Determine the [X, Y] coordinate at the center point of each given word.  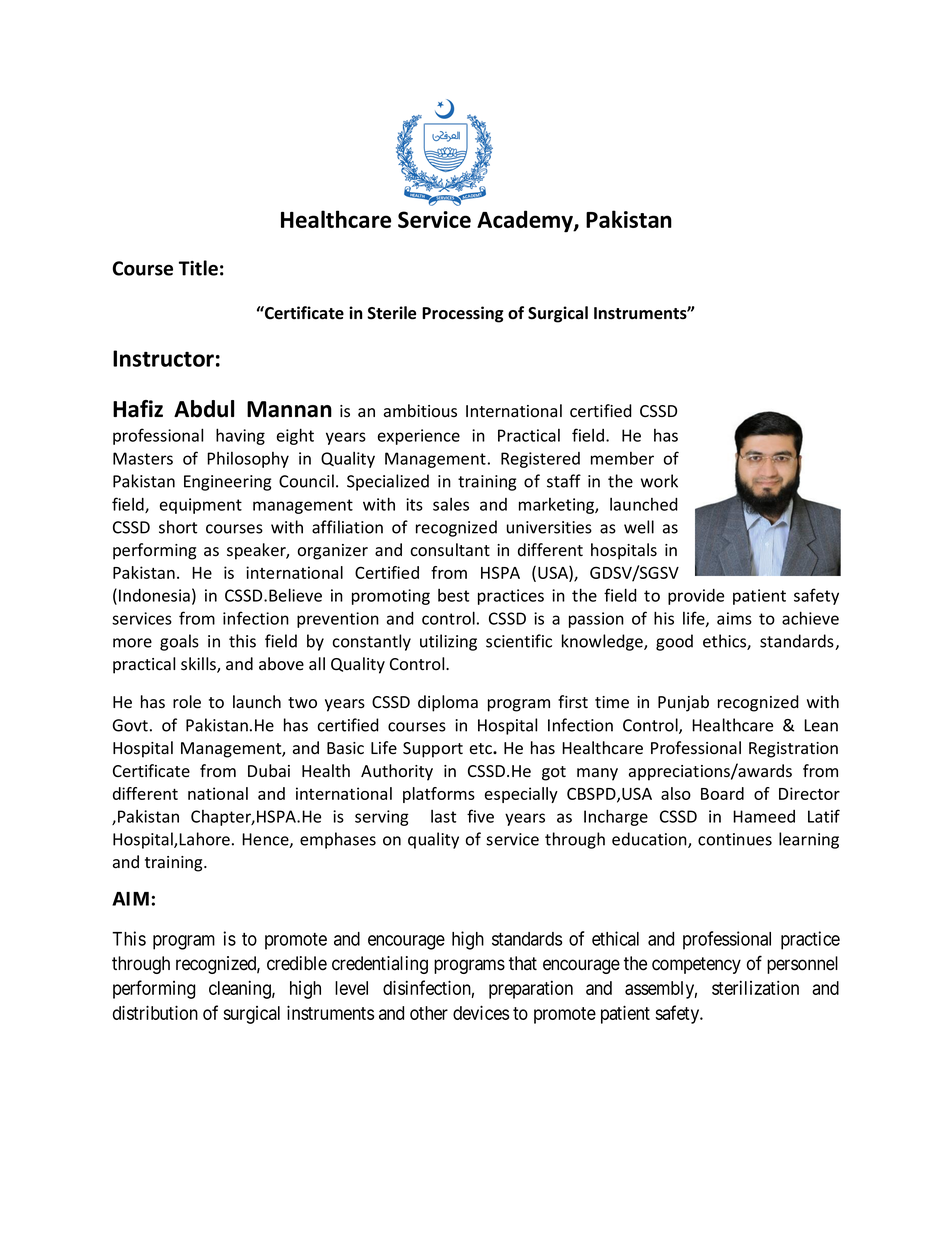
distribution [155, 1012]
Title [198, 268]
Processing [463, 314]
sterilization [755, 987]
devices [481, 1012]
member [622, 458]
